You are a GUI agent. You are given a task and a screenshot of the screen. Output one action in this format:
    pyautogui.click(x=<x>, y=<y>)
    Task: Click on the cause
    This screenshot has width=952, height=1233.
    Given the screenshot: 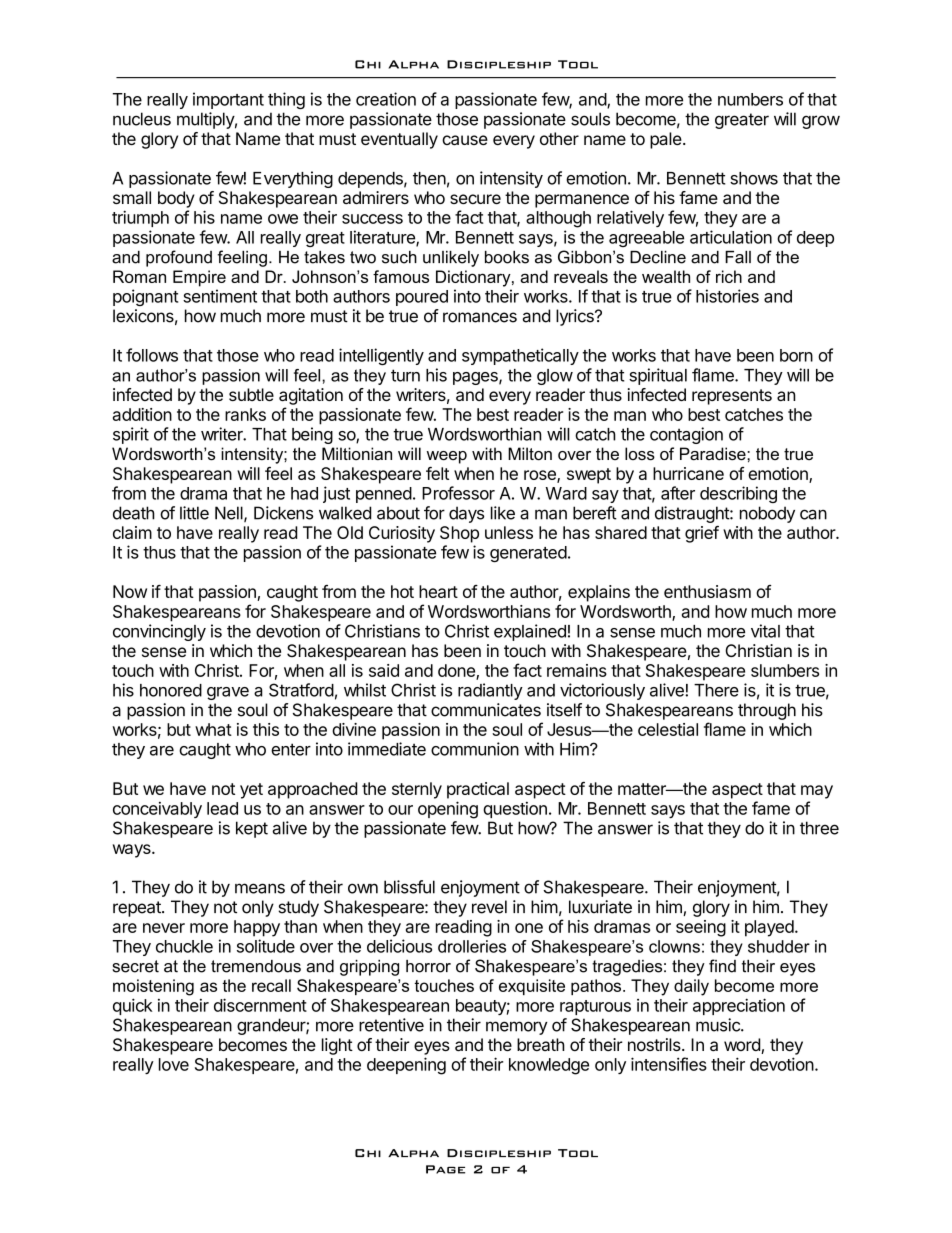 What is the action you would take?
    pyautogui.click(x=465, y=140)
